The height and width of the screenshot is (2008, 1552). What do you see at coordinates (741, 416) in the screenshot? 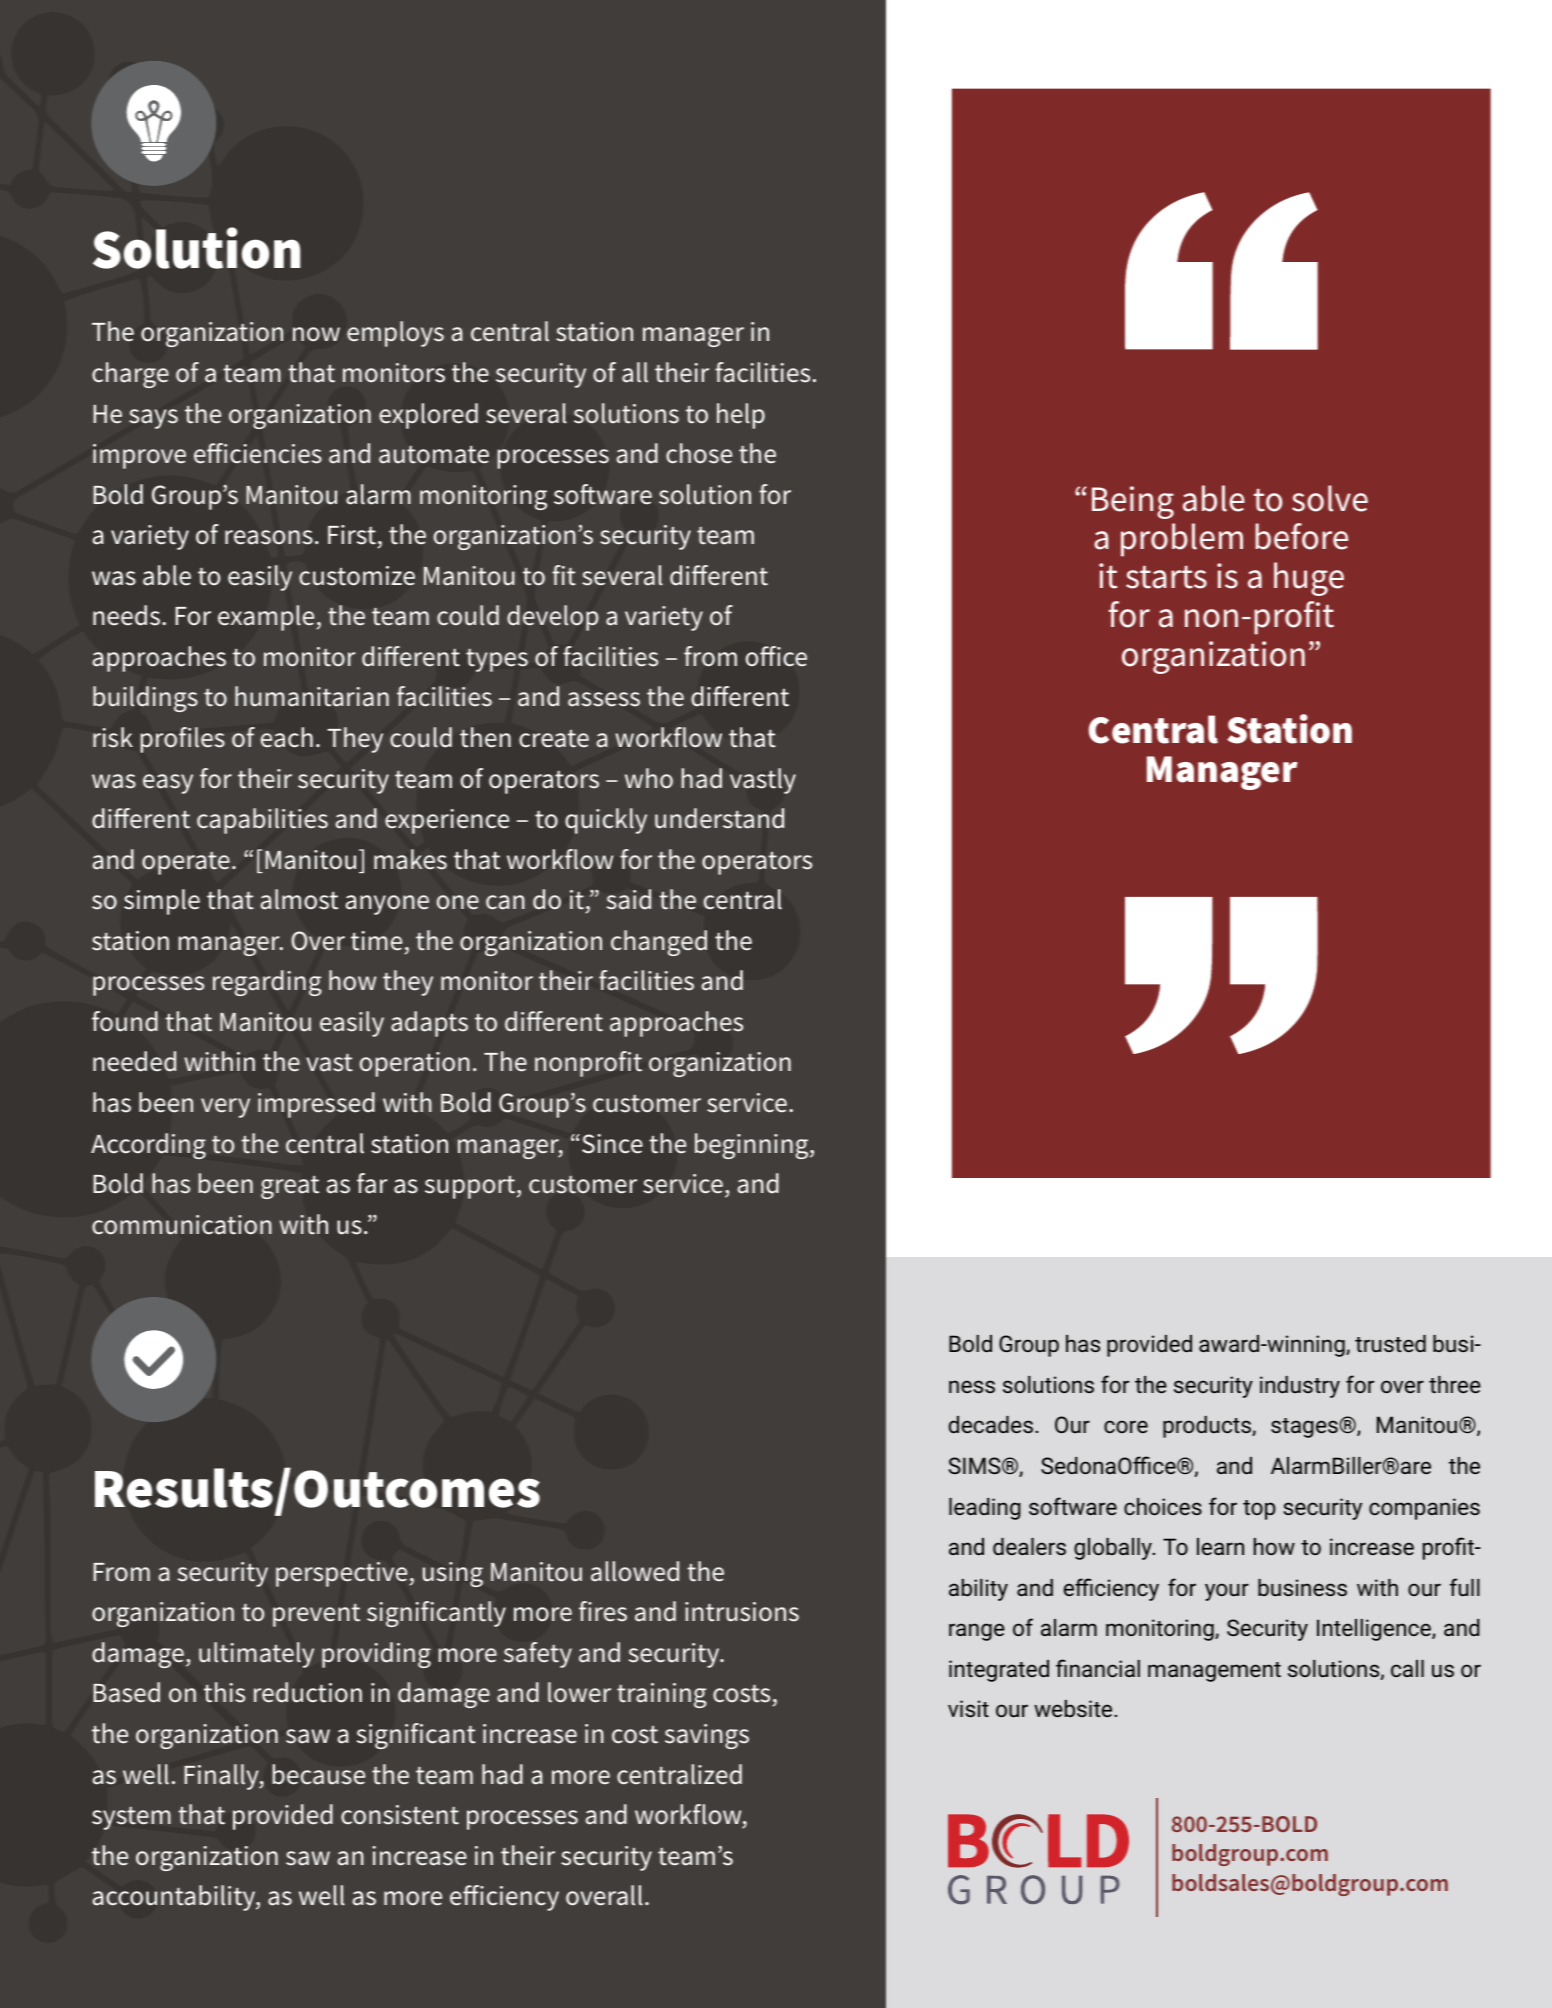
I see `help` at bounding box center [741, 416].
